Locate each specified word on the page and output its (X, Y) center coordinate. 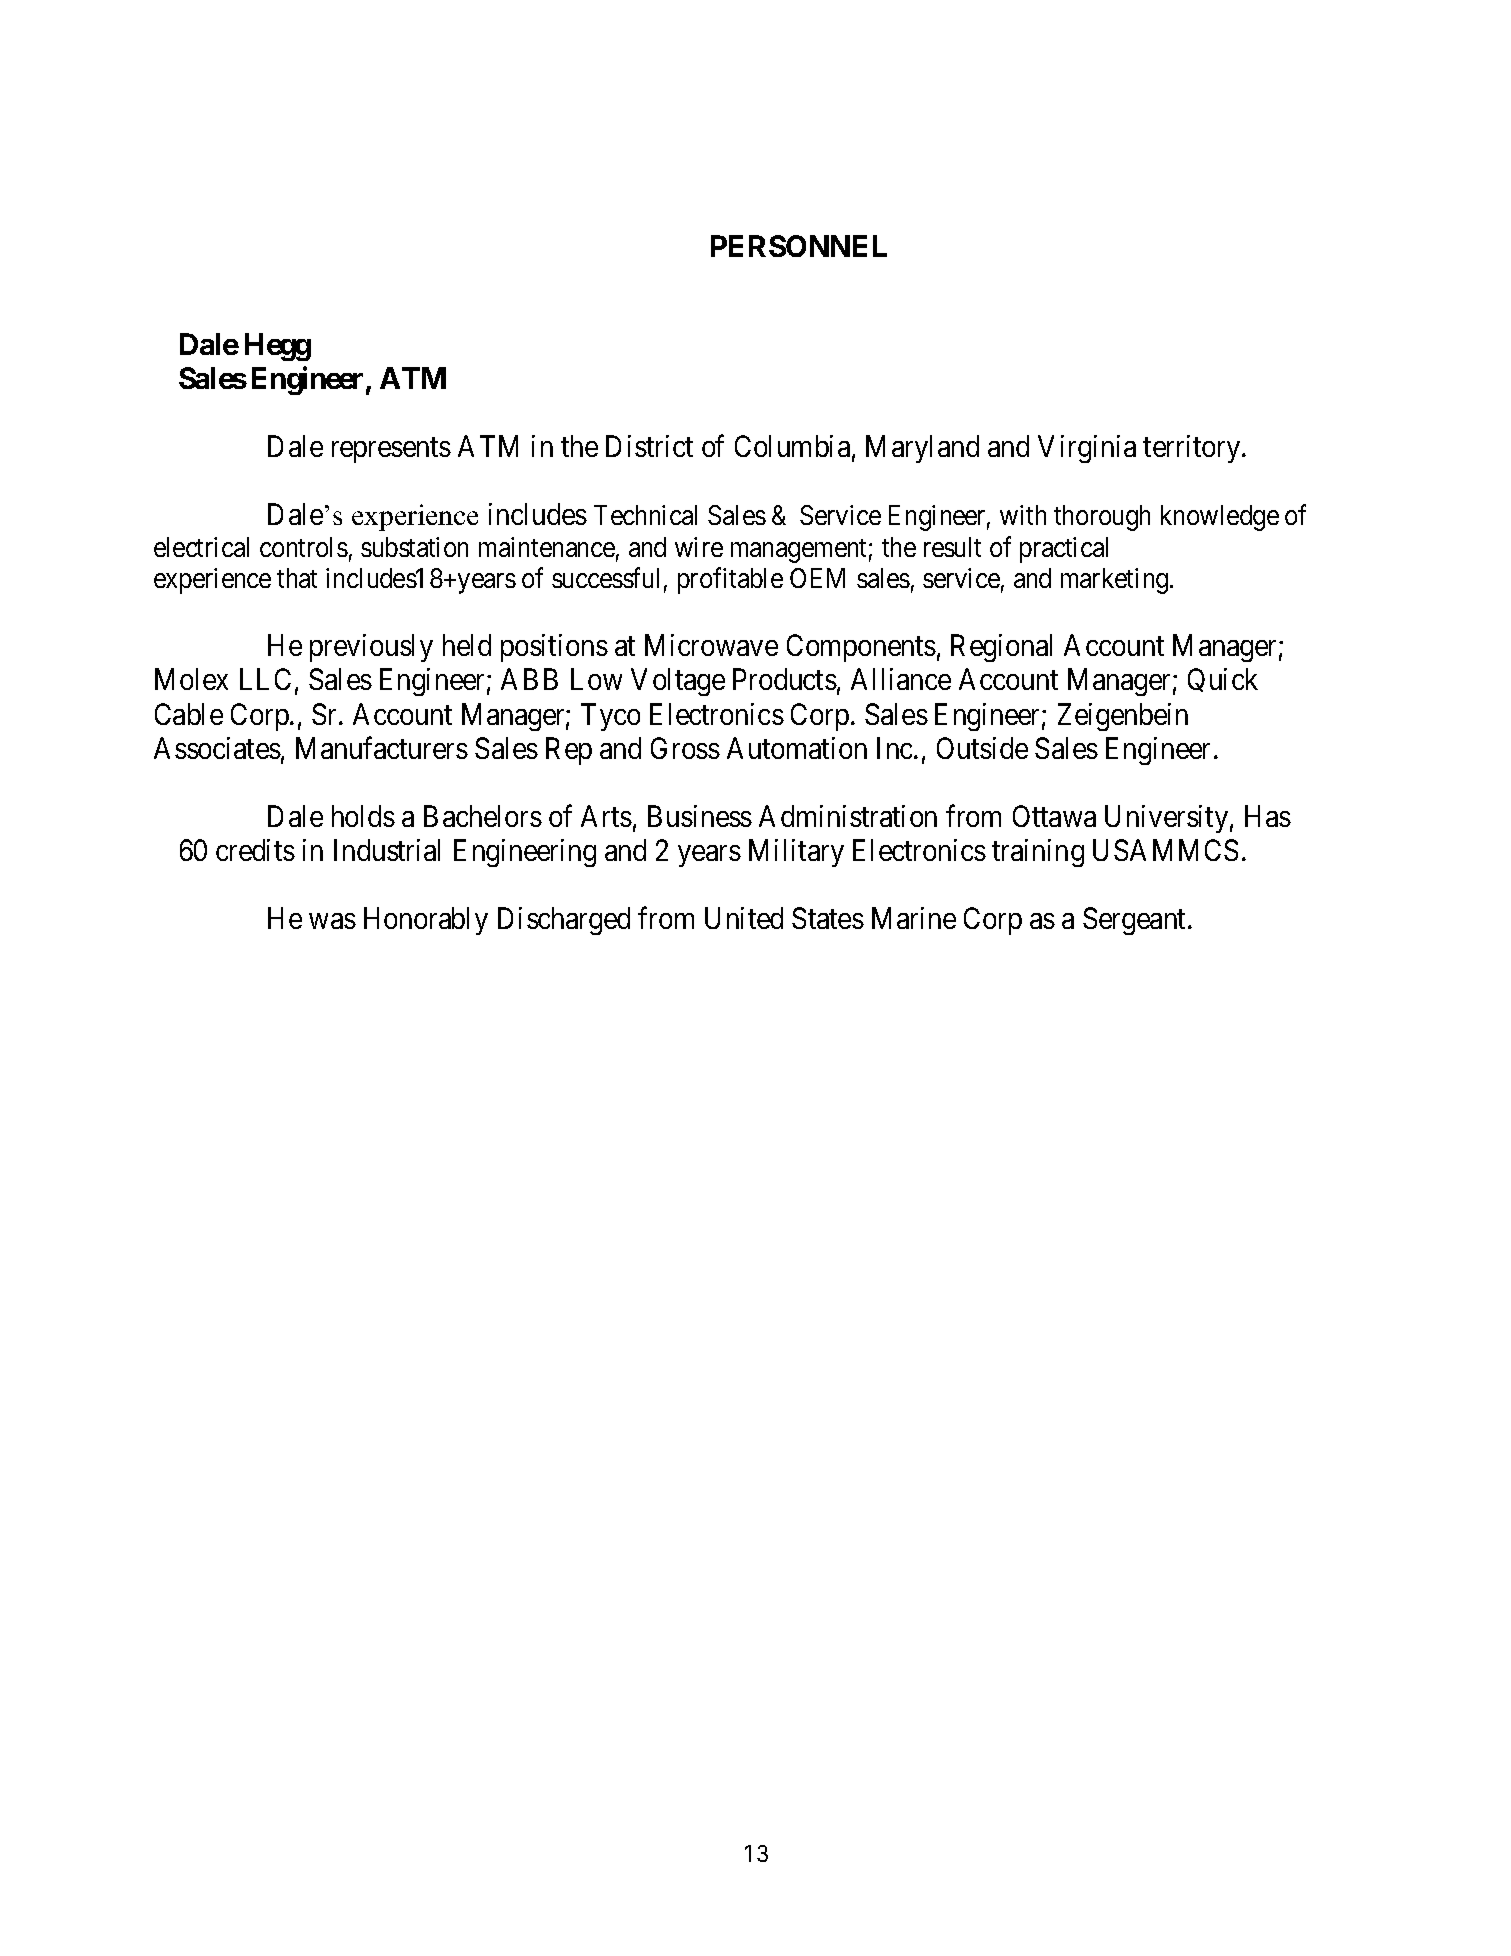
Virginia (1087, 449)
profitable (730, 581)
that (297, 578)
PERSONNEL (799, 246)
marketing (1116, 581)
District (649, 446)
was (332, 921)
